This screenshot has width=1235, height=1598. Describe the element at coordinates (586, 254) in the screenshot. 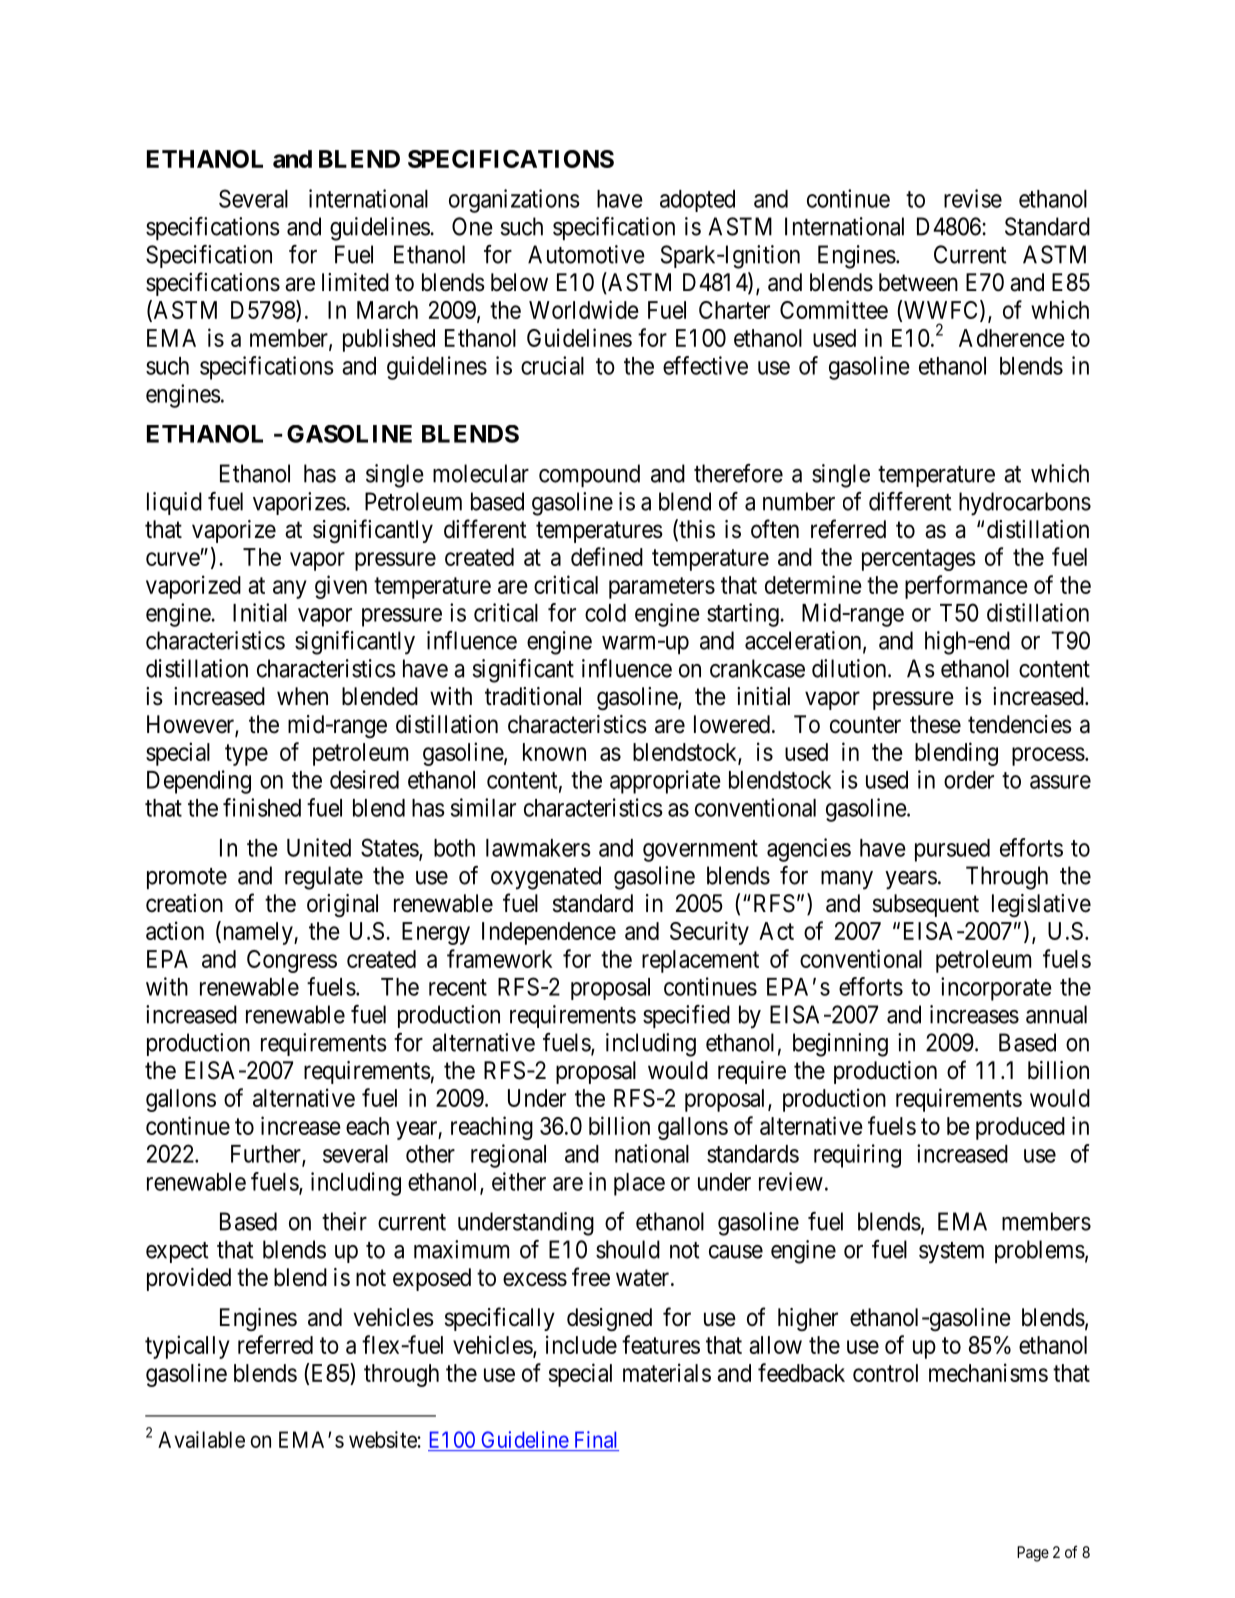

I see `Automotive` at that location.
